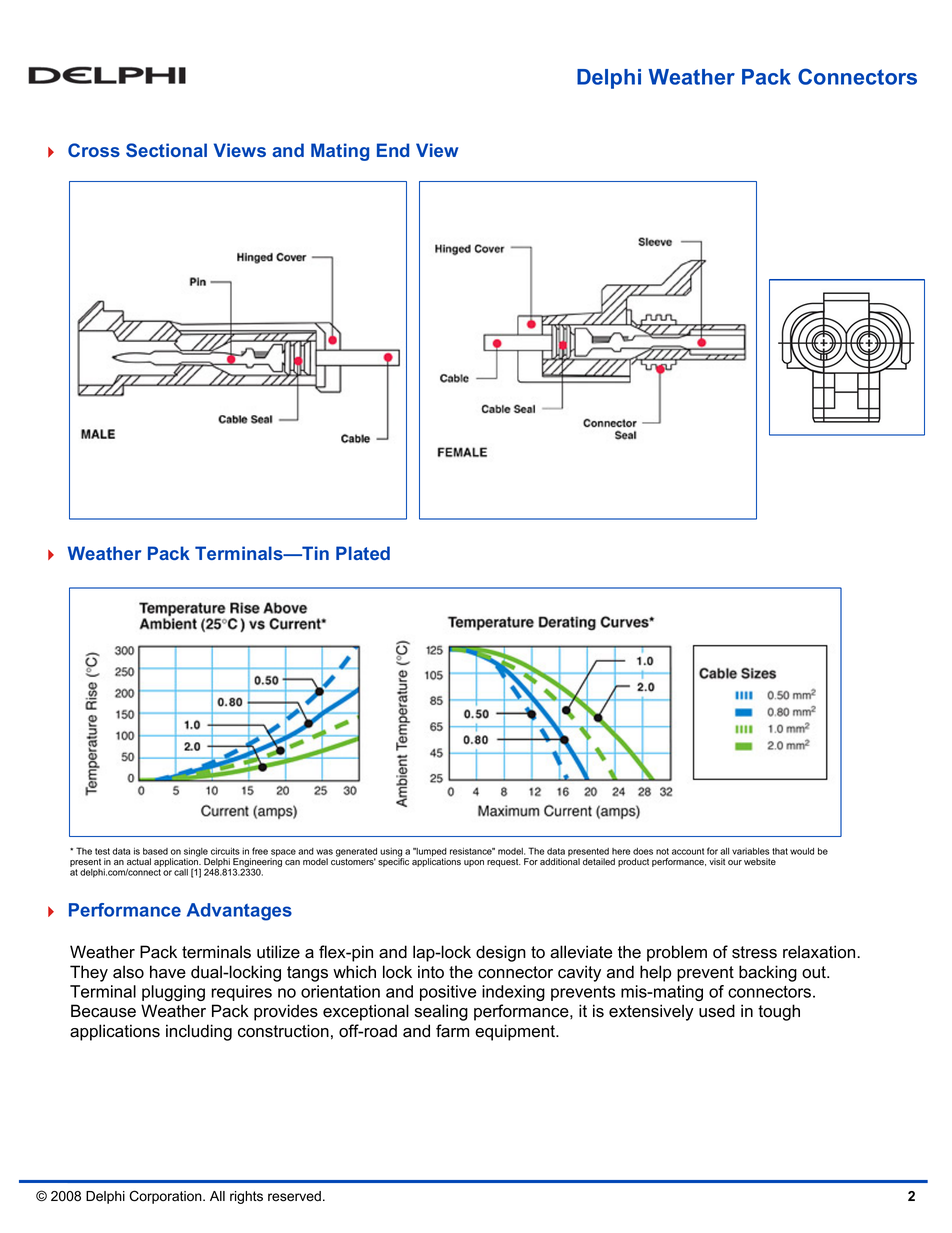 The image size is (952, 1233). What do you see at coordinates (393, 150) in the screenshot?
I see `End` at bounding box center [393, 150].
